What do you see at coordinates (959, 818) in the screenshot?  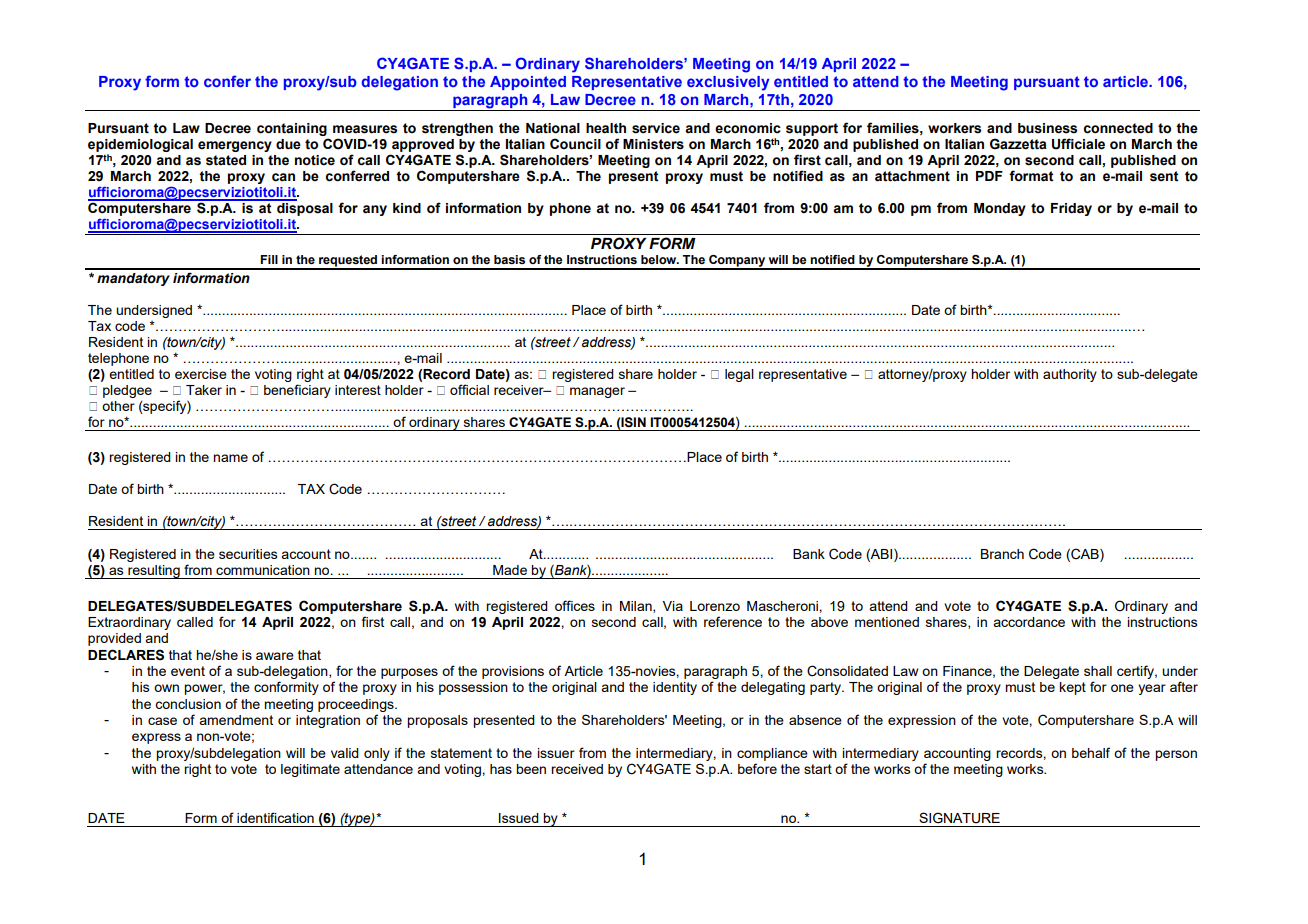 I see `SIGNATURE` at bounding box center [959, 818].
